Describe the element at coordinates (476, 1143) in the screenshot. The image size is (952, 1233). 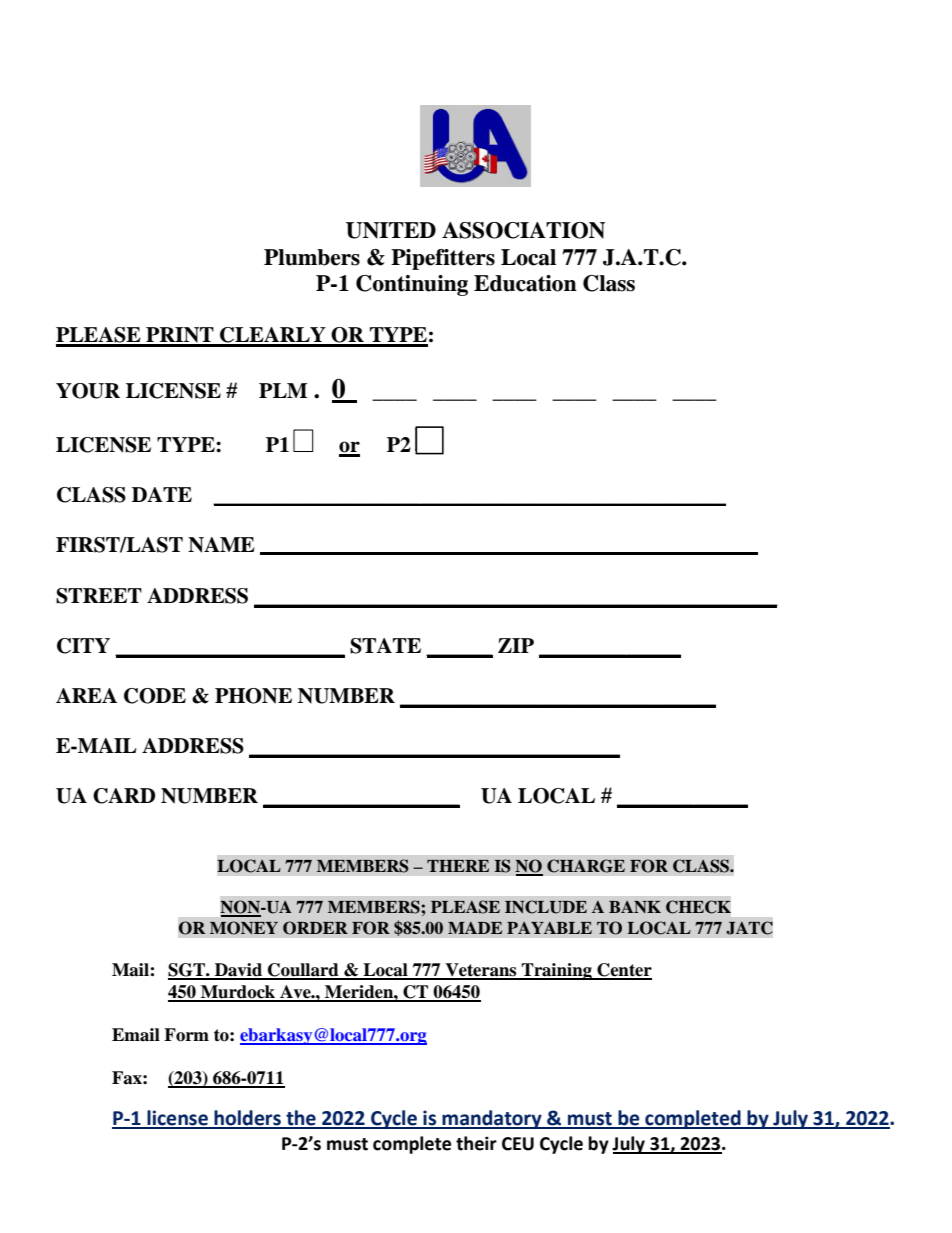
I see `their` at that location.
